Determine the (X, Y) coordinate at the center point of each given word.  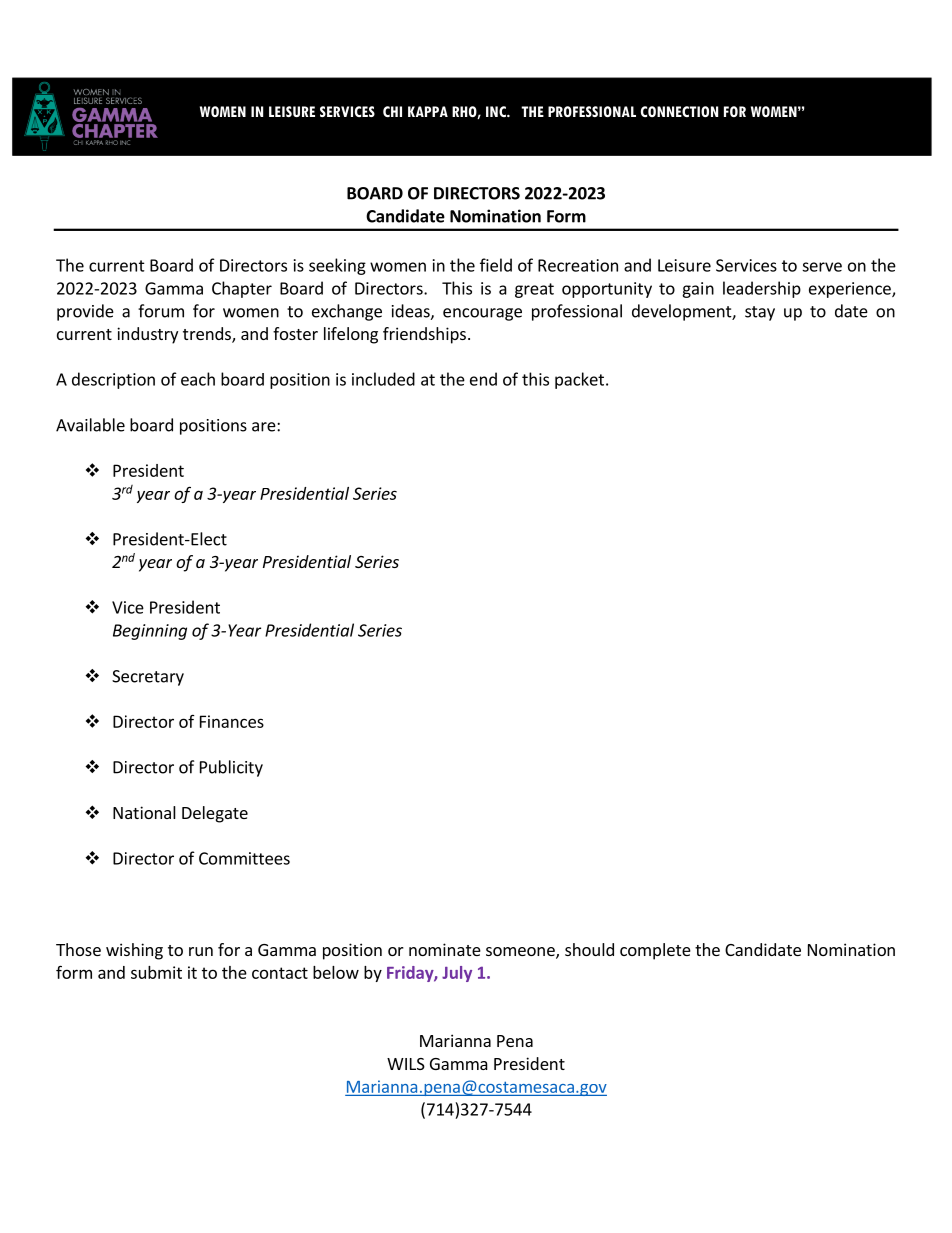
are (265, 427)
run (201, 951)
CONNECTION (679, 111)
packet (579, 380)
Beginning (150, 632)
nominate (445, 949)
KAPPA (428, 111)
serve (822, 267)
